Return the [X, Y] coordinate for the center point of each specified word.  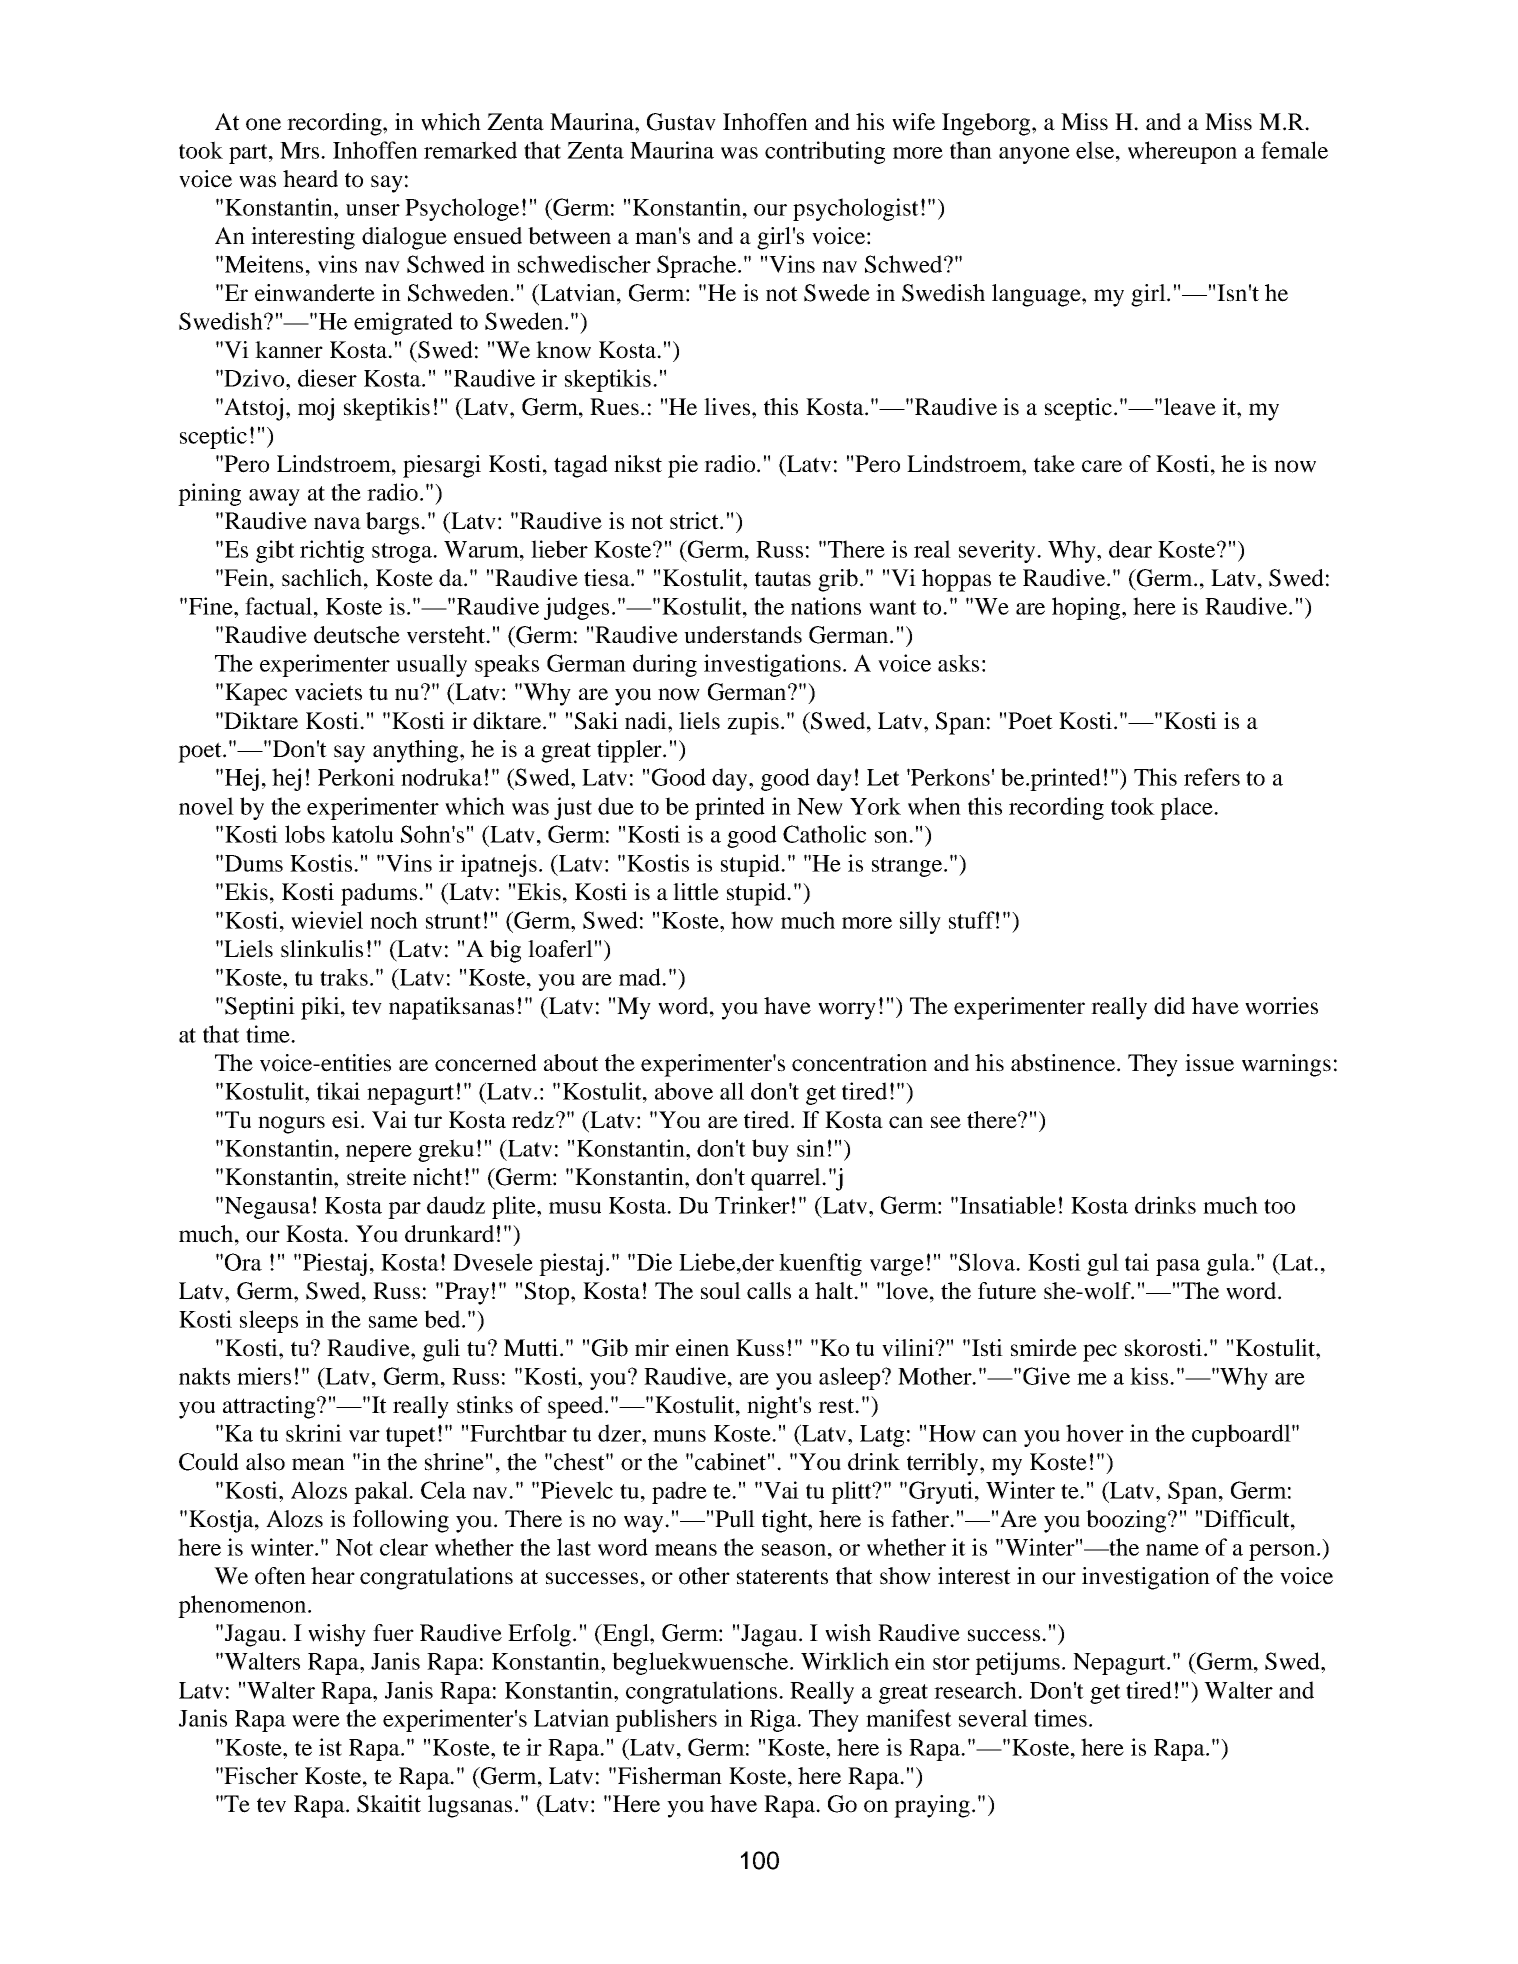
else [1096, 150]
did [1169, 1006]
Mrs [299, 150]
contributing [825, 152]
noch [394, 920]
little [696, 892]
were [316, 1721]
